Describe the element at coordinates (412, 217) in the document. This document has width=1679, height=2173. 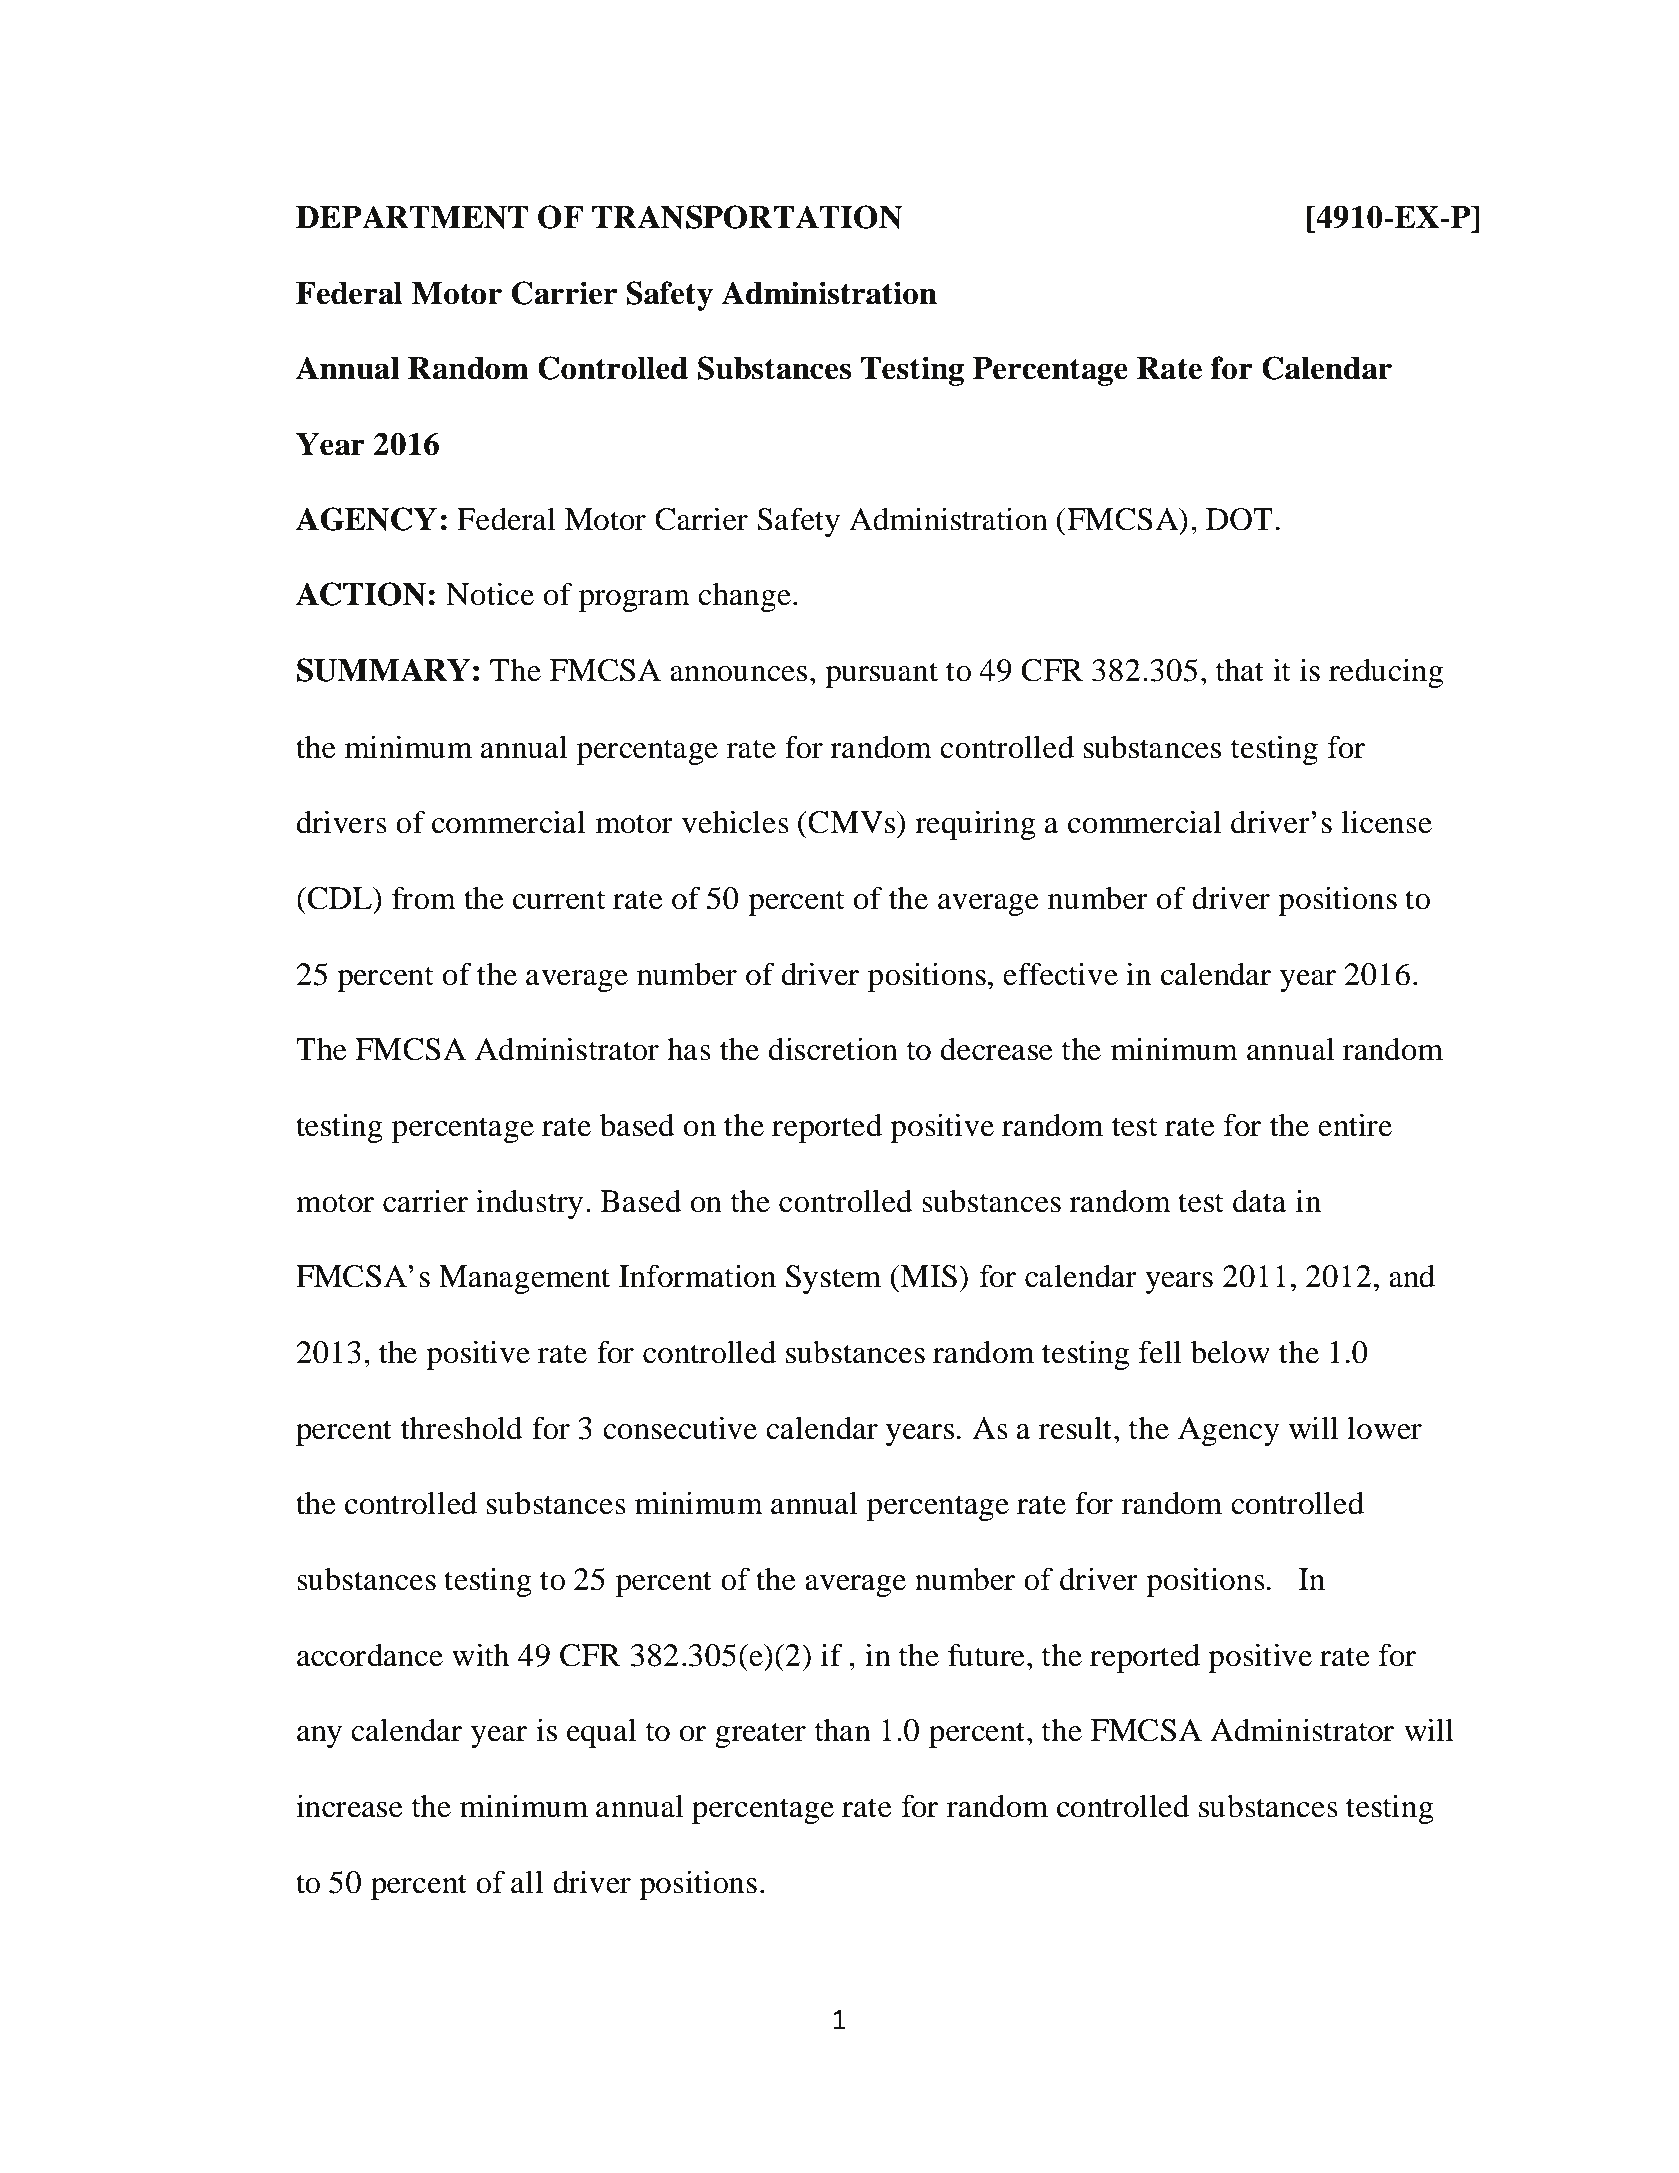
I see `DEPARTMENT` at that location.
